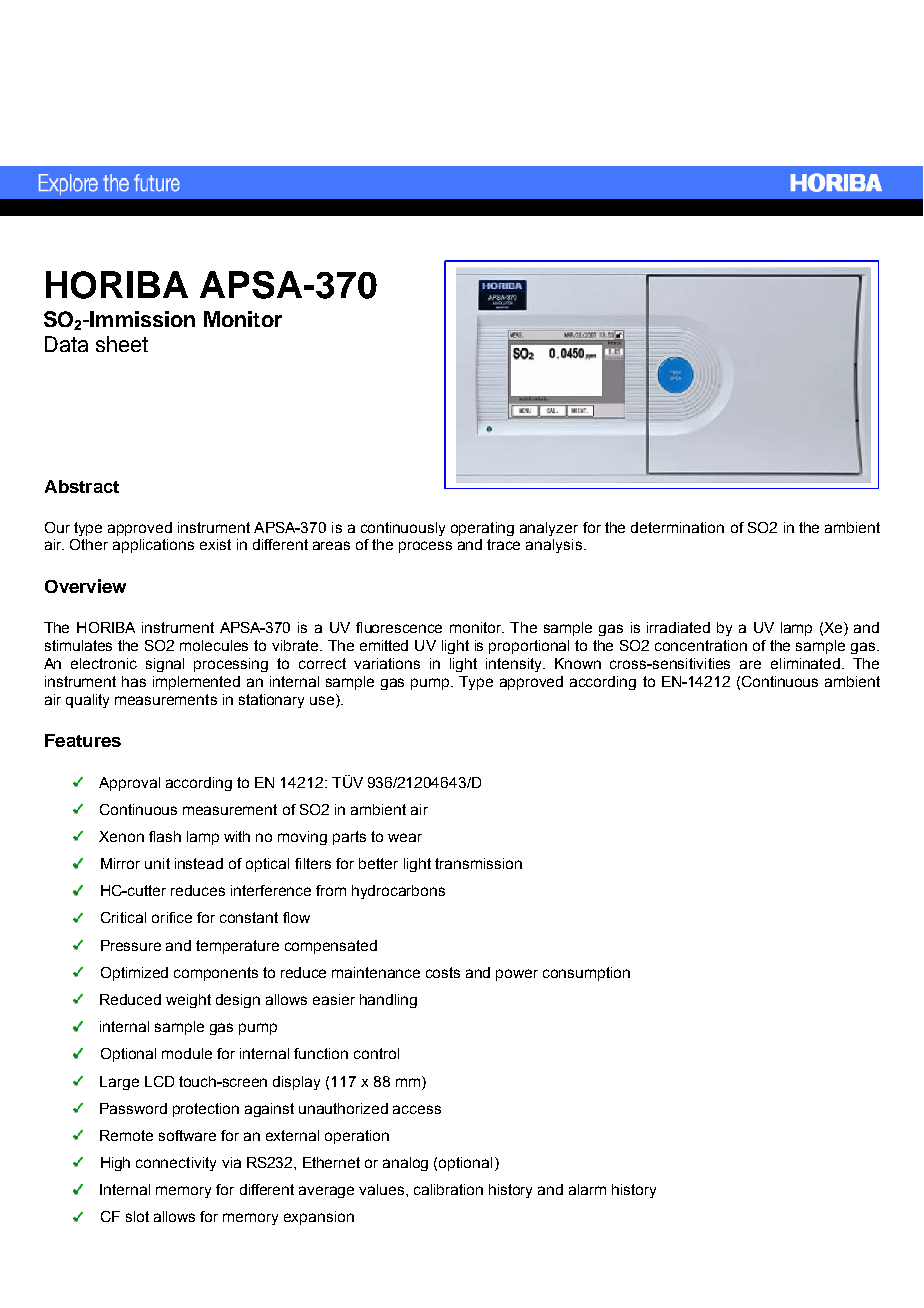 This screenshot has width=924, height=1308. Describe the element at coordinates (129, 784) in the screenshot. I see `Approval` at that location.
